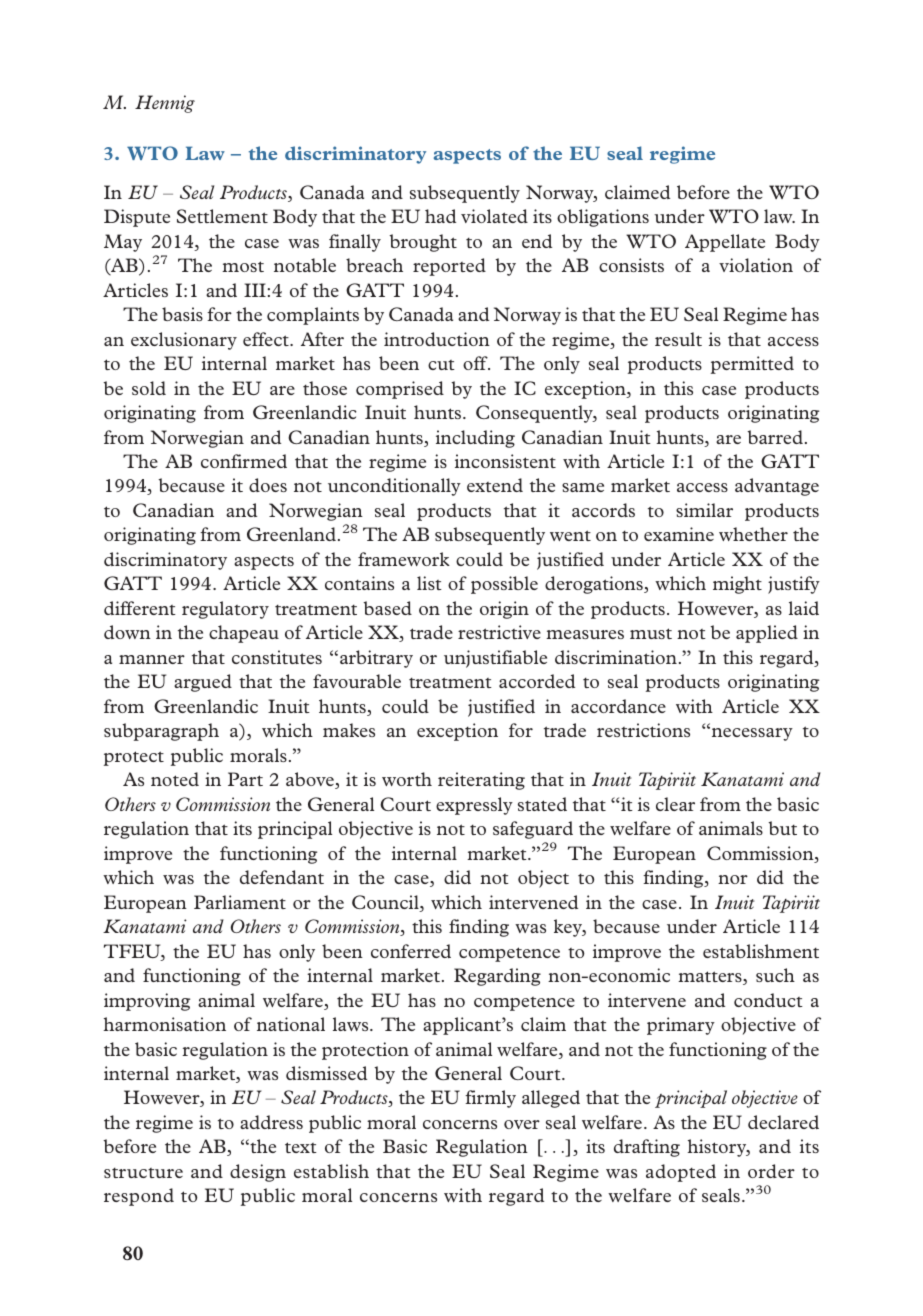 This document has height=1316, width=923. Describe the element at coordinates (440, 216) in the document. I see `had` at that location.
